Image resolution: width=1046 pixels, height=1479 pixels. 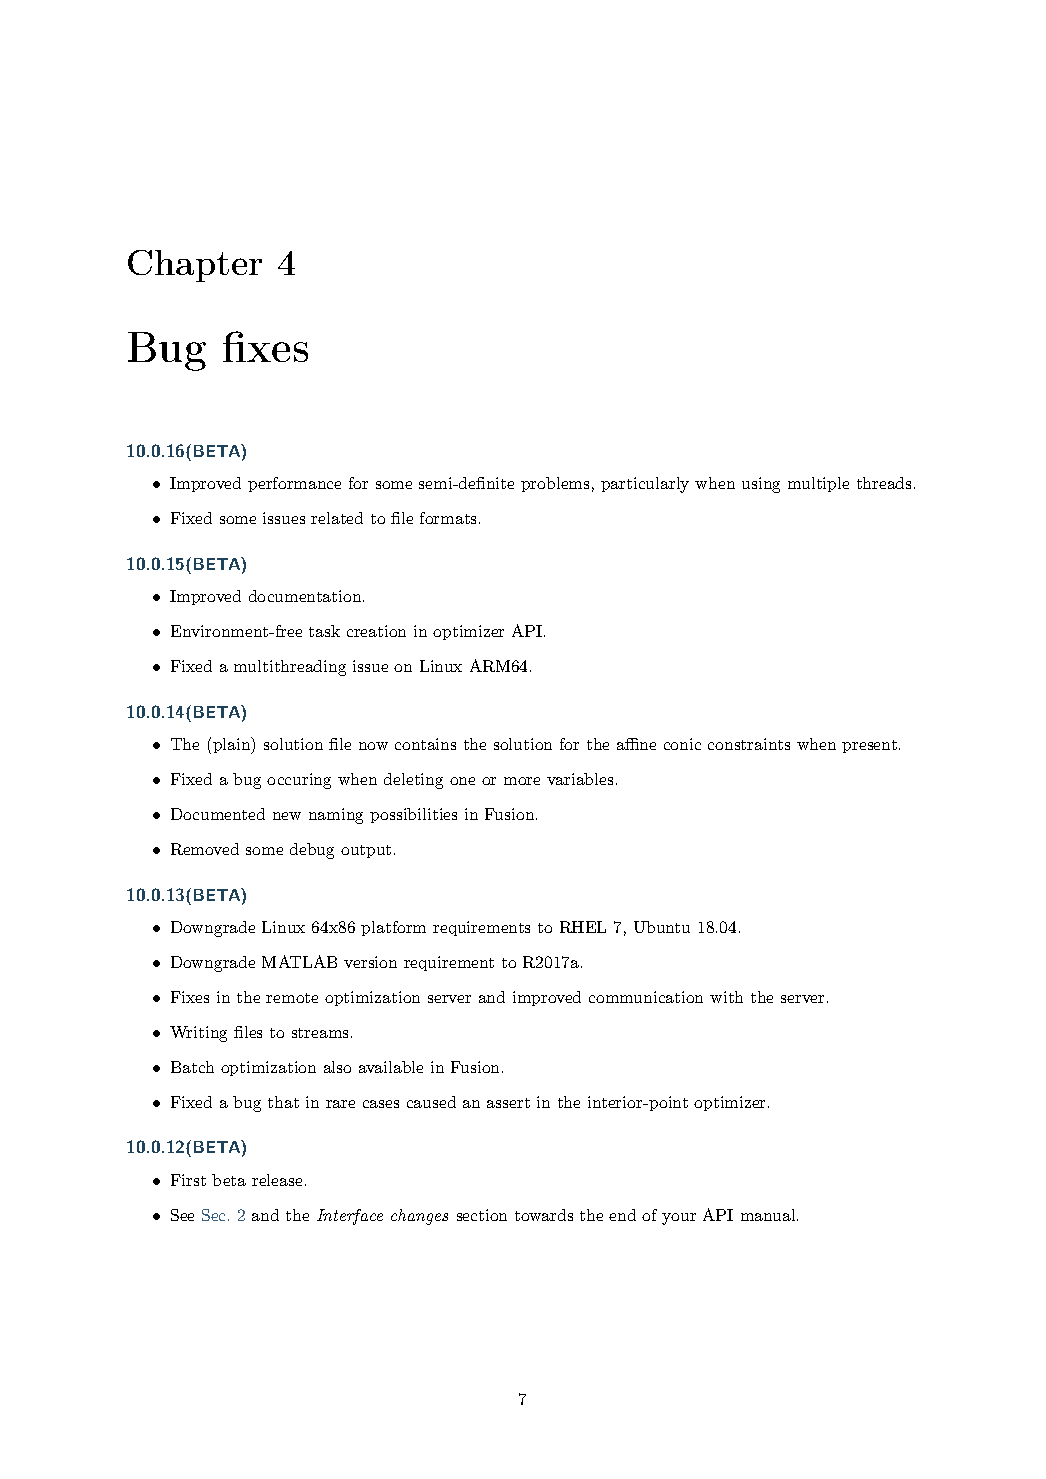 I want to click on problems, so click(x=555, y=484).
